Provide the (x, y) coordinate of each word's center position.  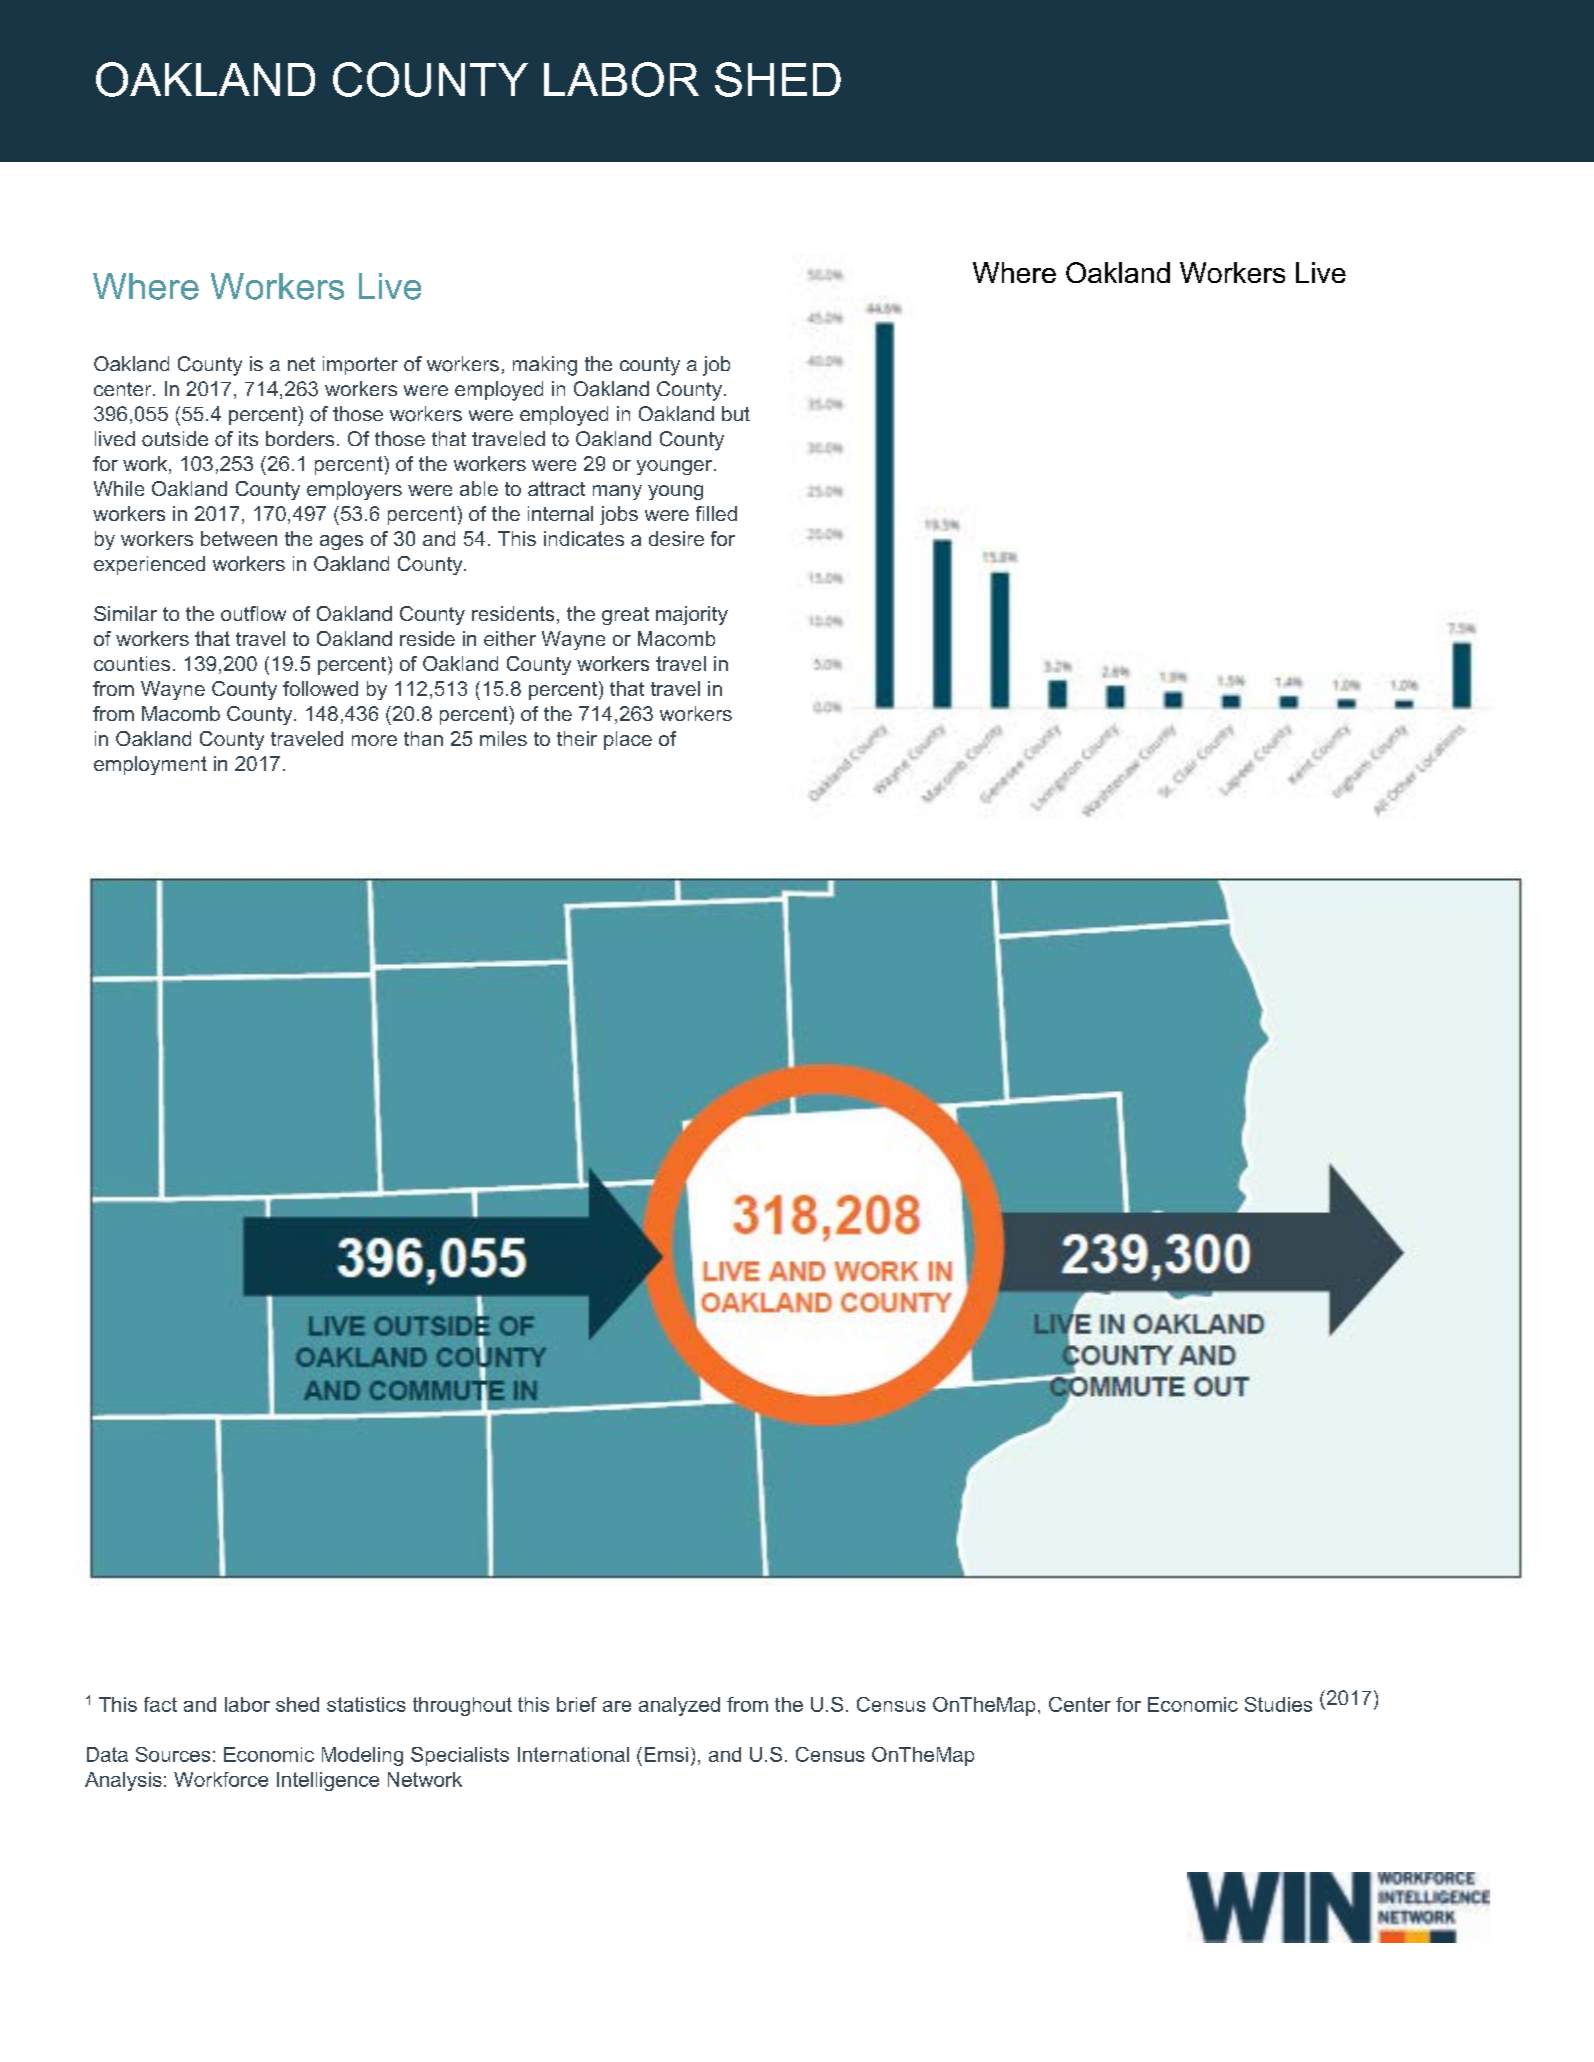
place (628, 740)
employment (150, 765)
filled (716, 513)
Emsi (666, 1754)
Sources (173, 1754)
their (577, 738)
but (736, 413)
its (248, 438)
